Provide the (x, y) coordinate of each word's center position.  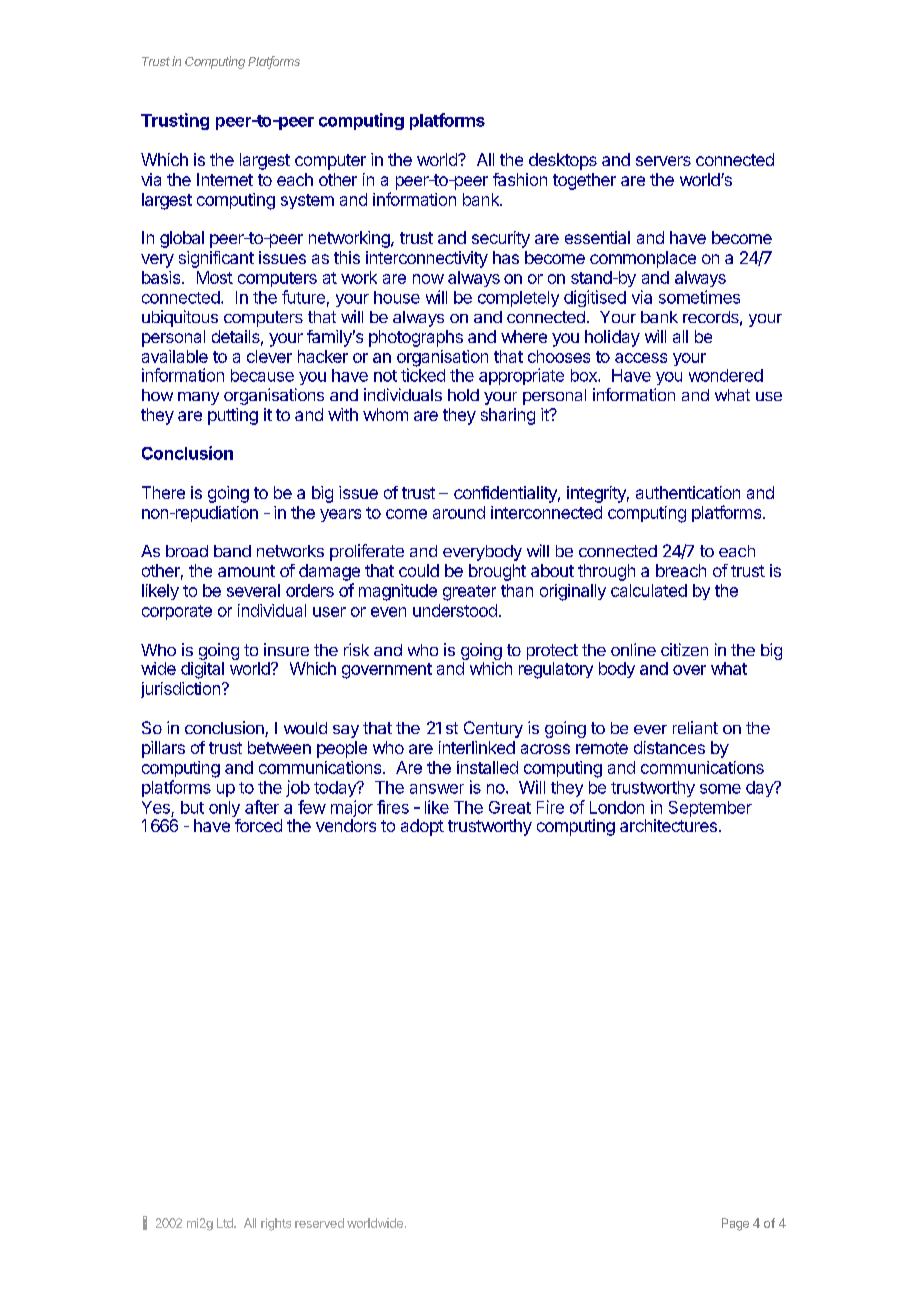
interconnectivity (427, 259)
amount (246, 571)
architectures (668, 825)
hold (463, 395)
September (710, 809)
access (641, 358)
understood (455, 610)
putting (233, 416)
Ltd (226, 1223)
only (225, 810)
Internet (225, 179)
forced (258, 825)
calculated (649, 590)
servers (663, 161)
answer (437, 789)
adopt (422, 827)
